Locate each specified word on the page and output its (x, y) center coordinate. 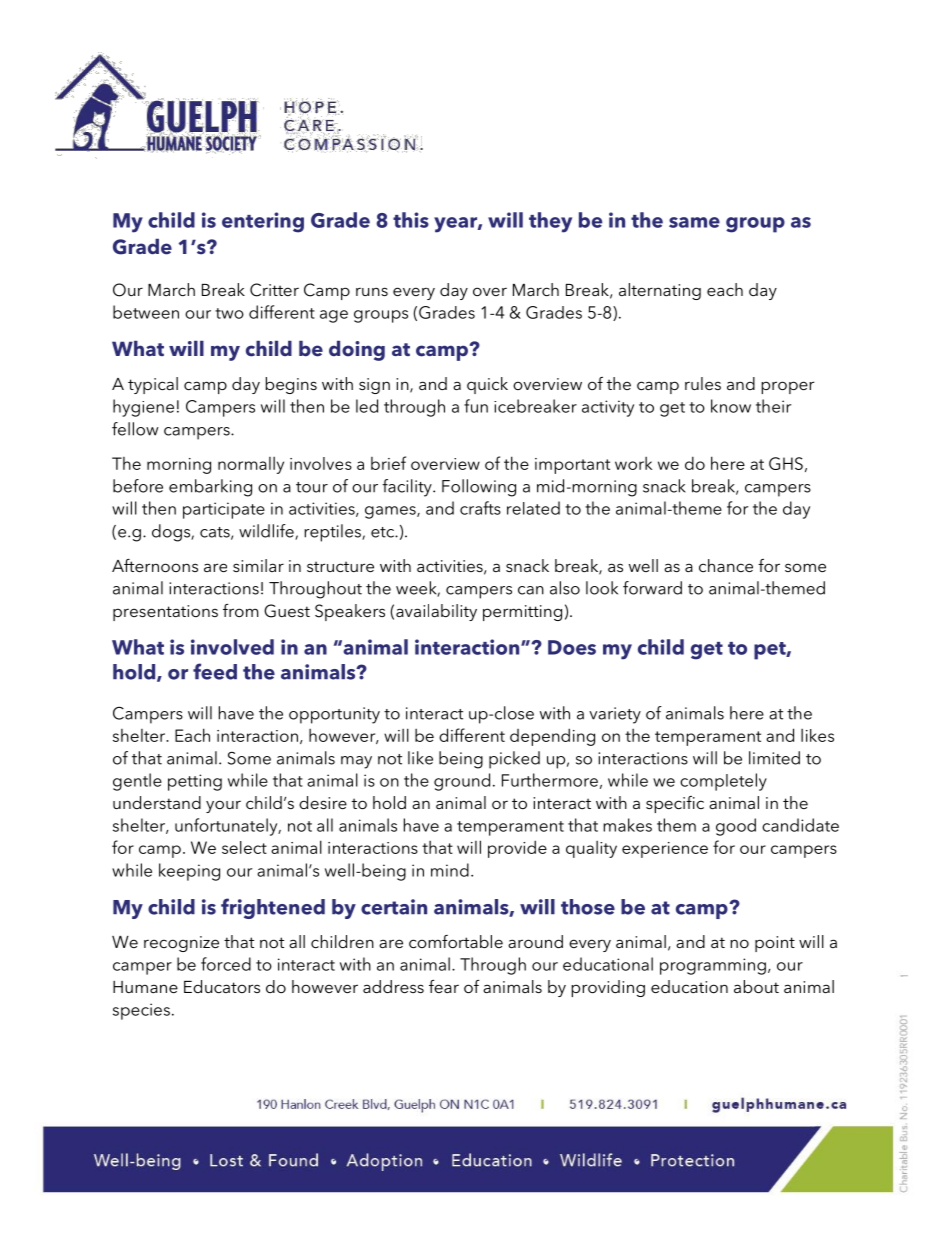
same (694, 222)
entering (263, 222)
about (756, 986)
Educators (222, 986)
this (411, 220)
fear (444, 986)
